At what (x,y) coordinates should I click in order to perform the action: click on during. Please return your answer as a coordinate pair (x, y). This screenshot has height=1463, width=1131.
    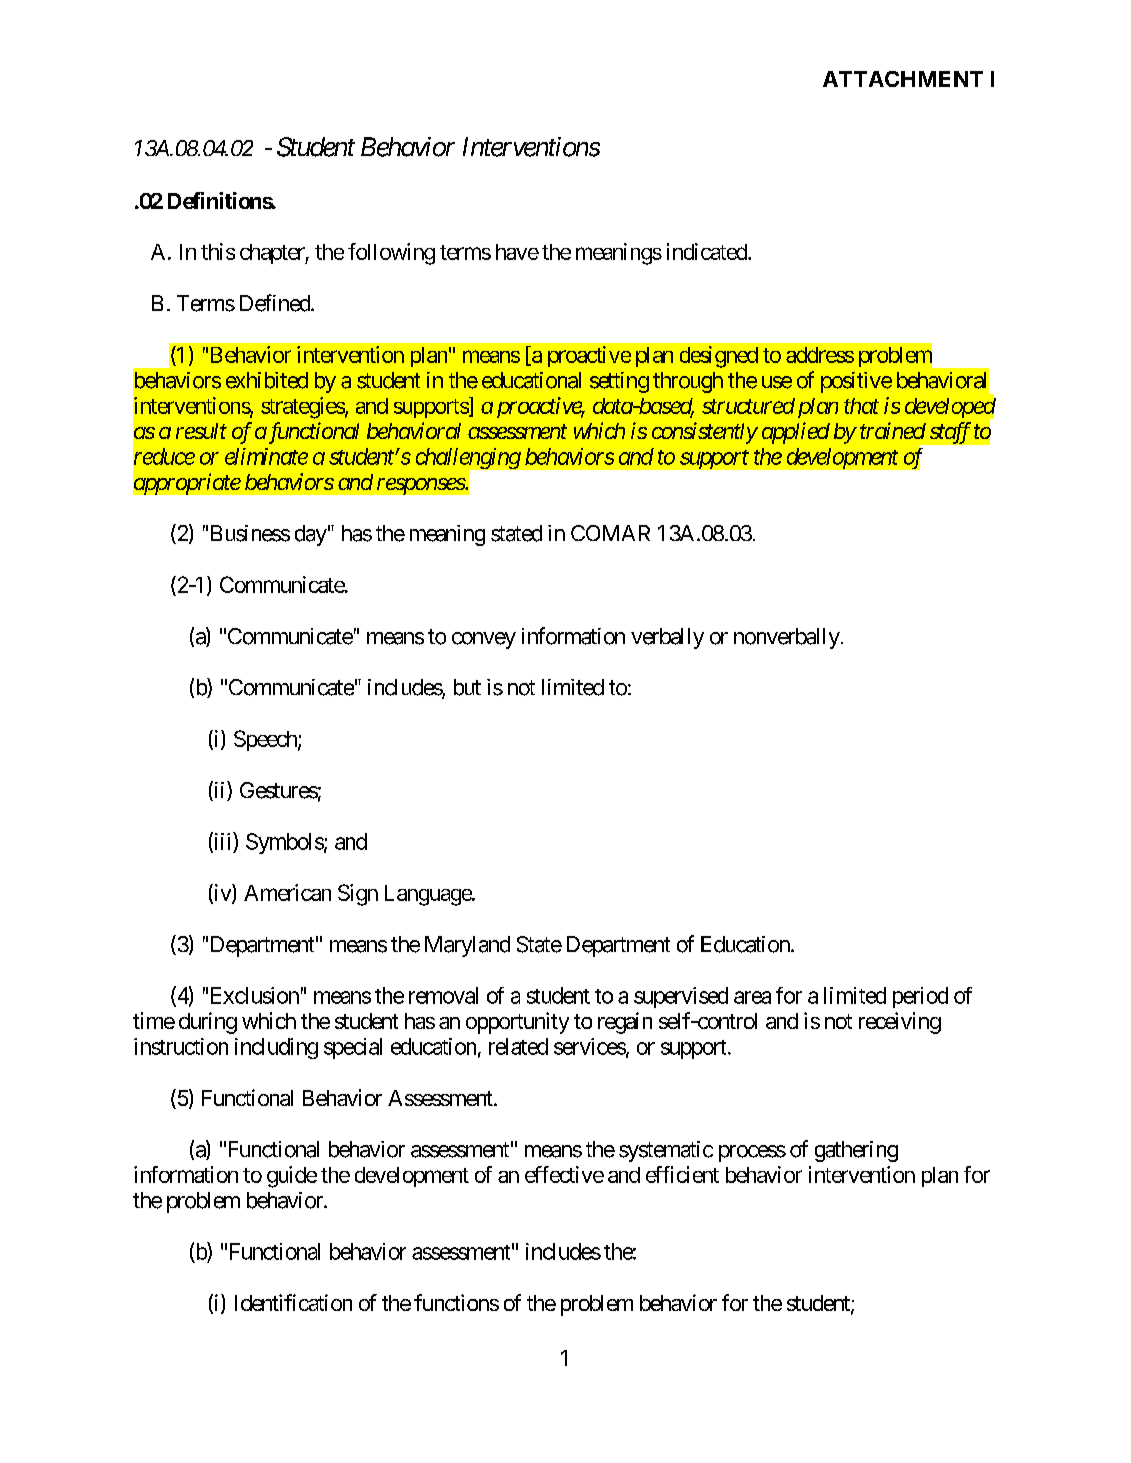
    Looking at the image, I should click on (208, 1023).
